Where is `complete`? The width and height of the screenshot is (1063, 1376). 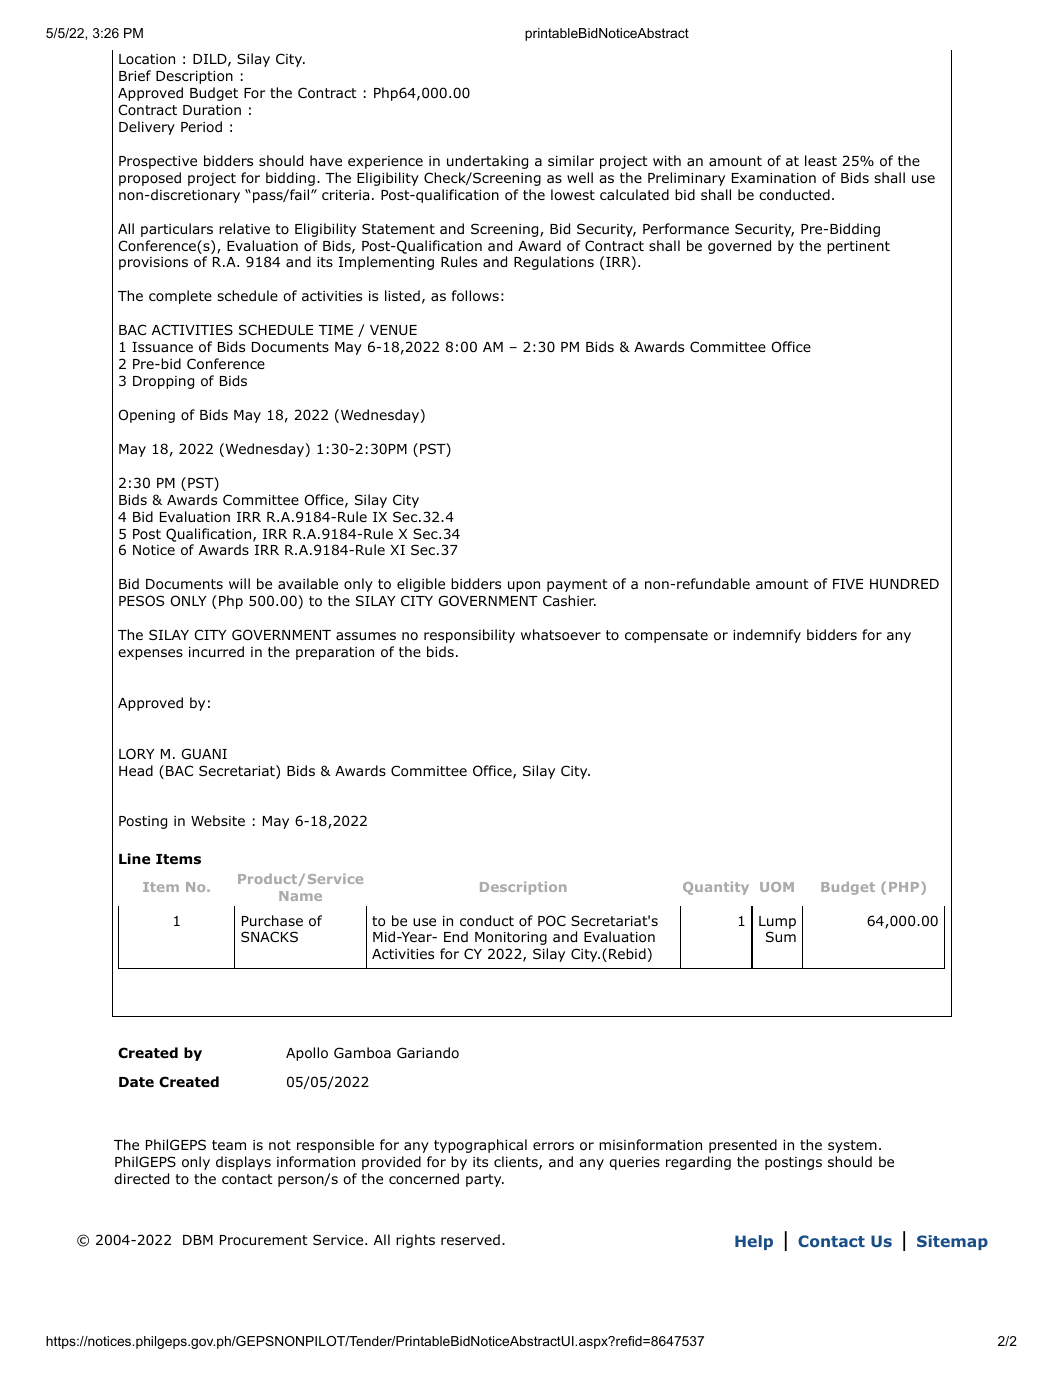 complete is located at coordinates (180, 297).
